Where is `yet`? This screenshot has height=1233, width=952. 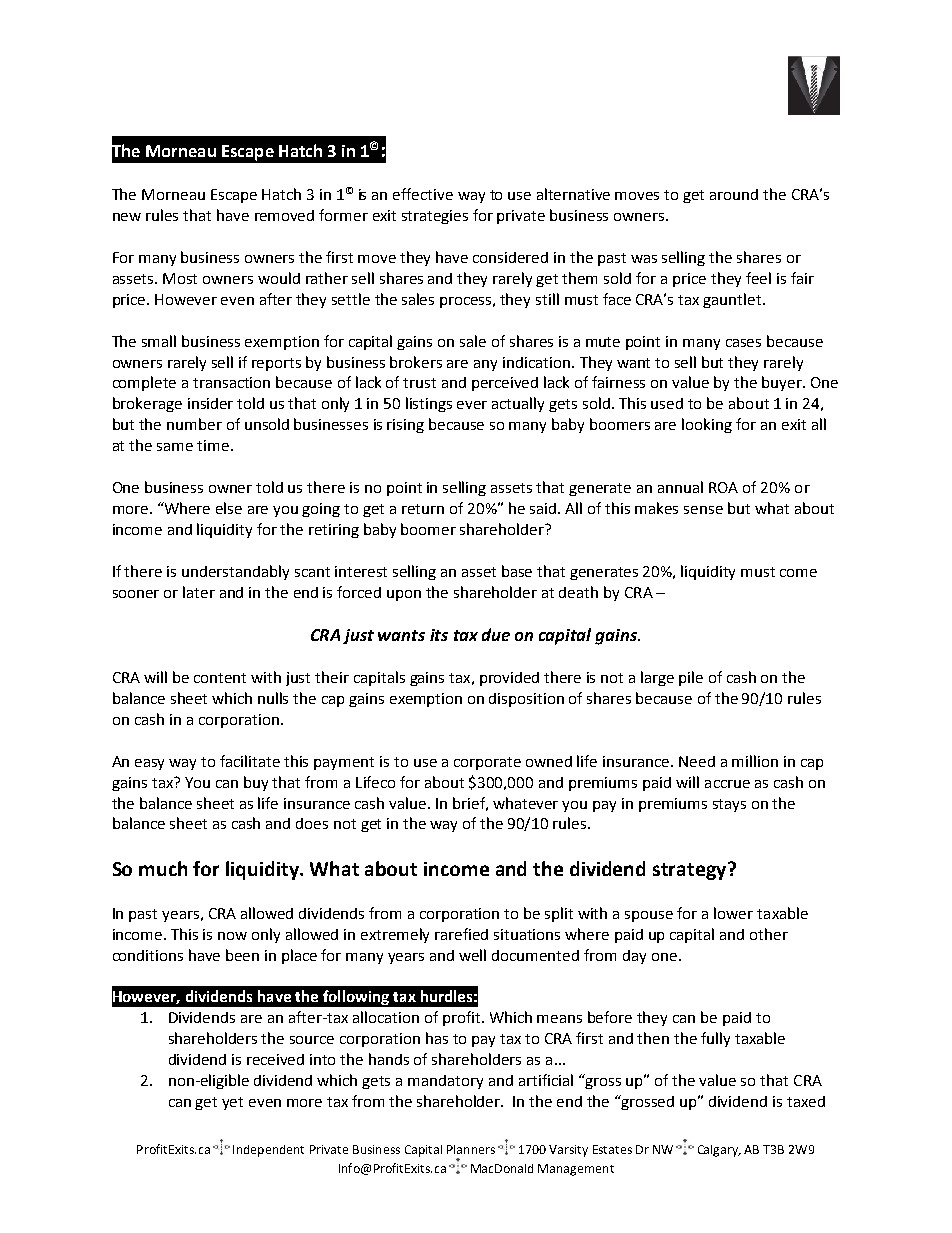
yet is located at coordinates (232, 1103).
